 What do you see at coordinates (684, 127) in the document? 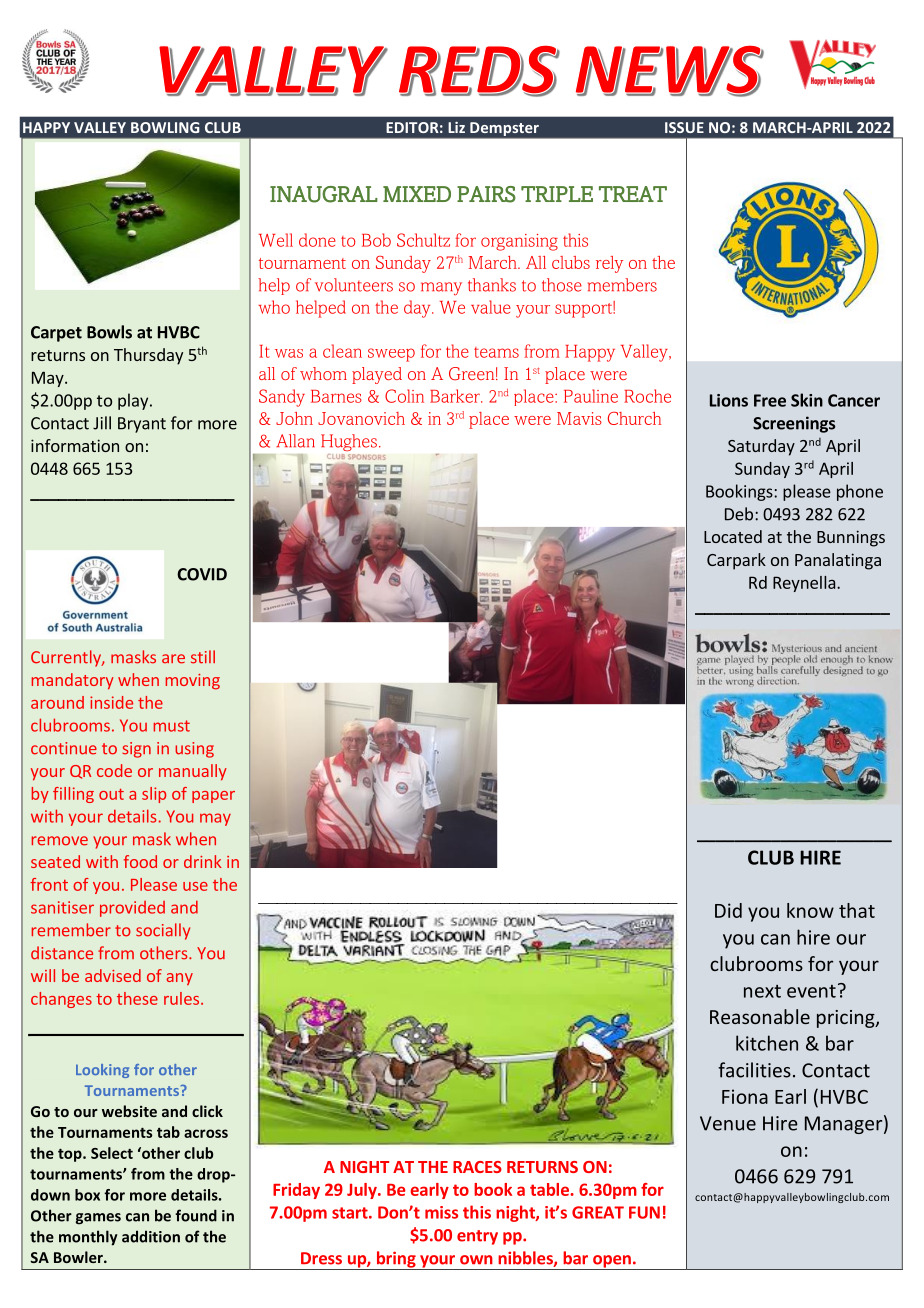
I see `ISSUE` at bounding box center [684, 127].
